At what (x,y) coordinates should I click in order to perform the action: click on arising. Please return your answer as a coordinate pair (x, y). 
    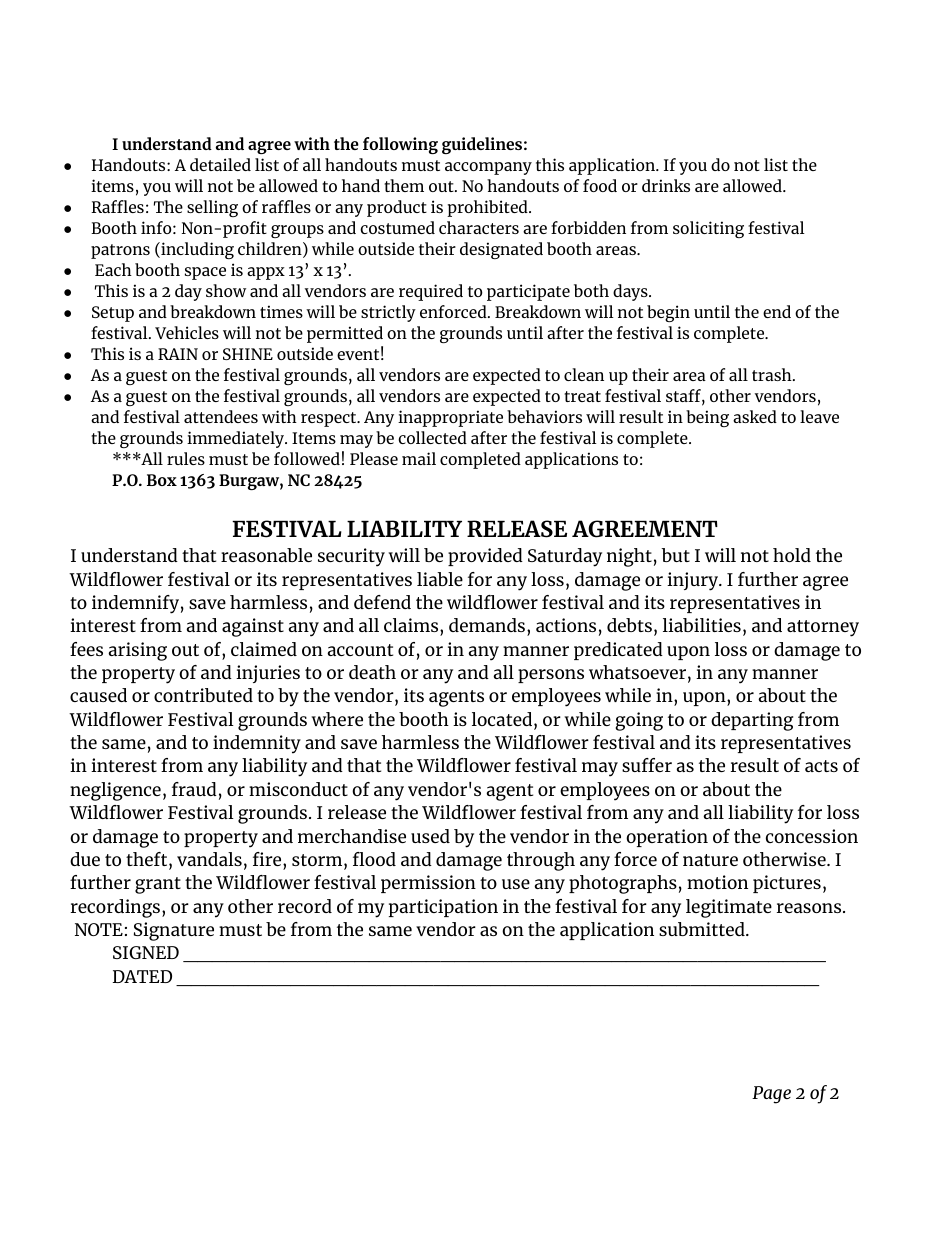
    Looking at the image, I should click on (137, 651).
